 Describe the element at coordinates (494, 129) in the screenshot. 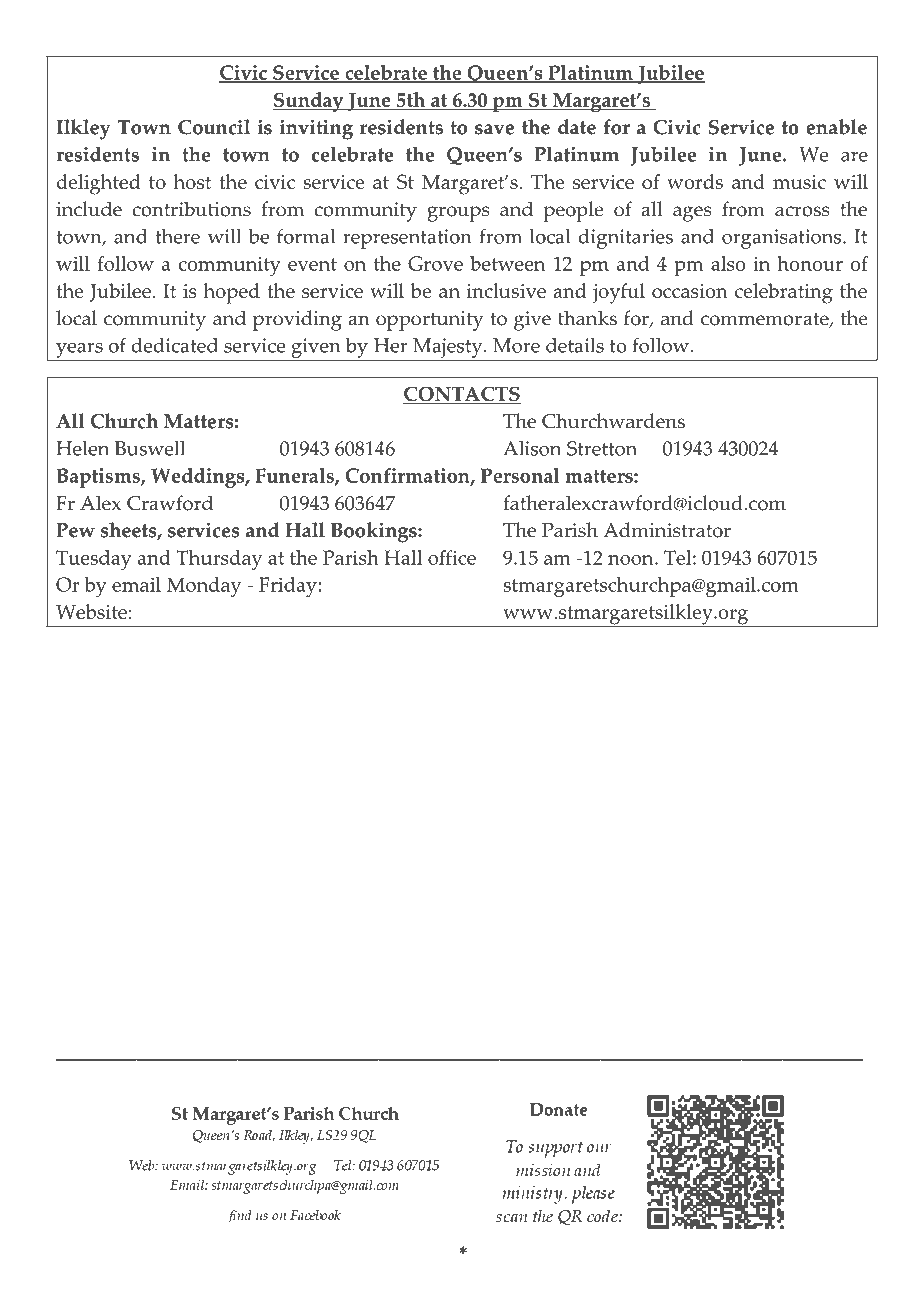

I see `save` at that location.
